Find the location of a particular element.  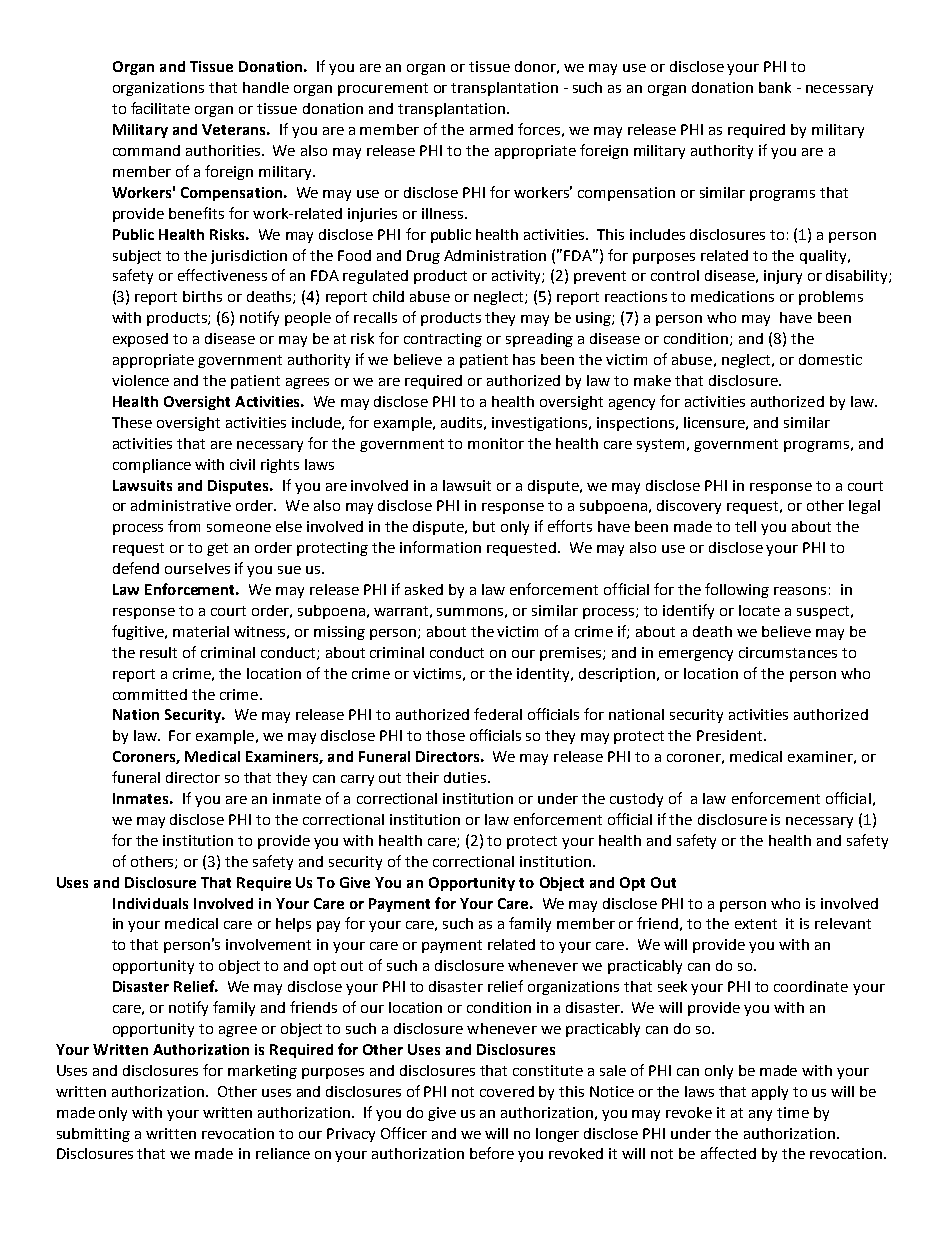

federal is located at coordinates (498, 714).
